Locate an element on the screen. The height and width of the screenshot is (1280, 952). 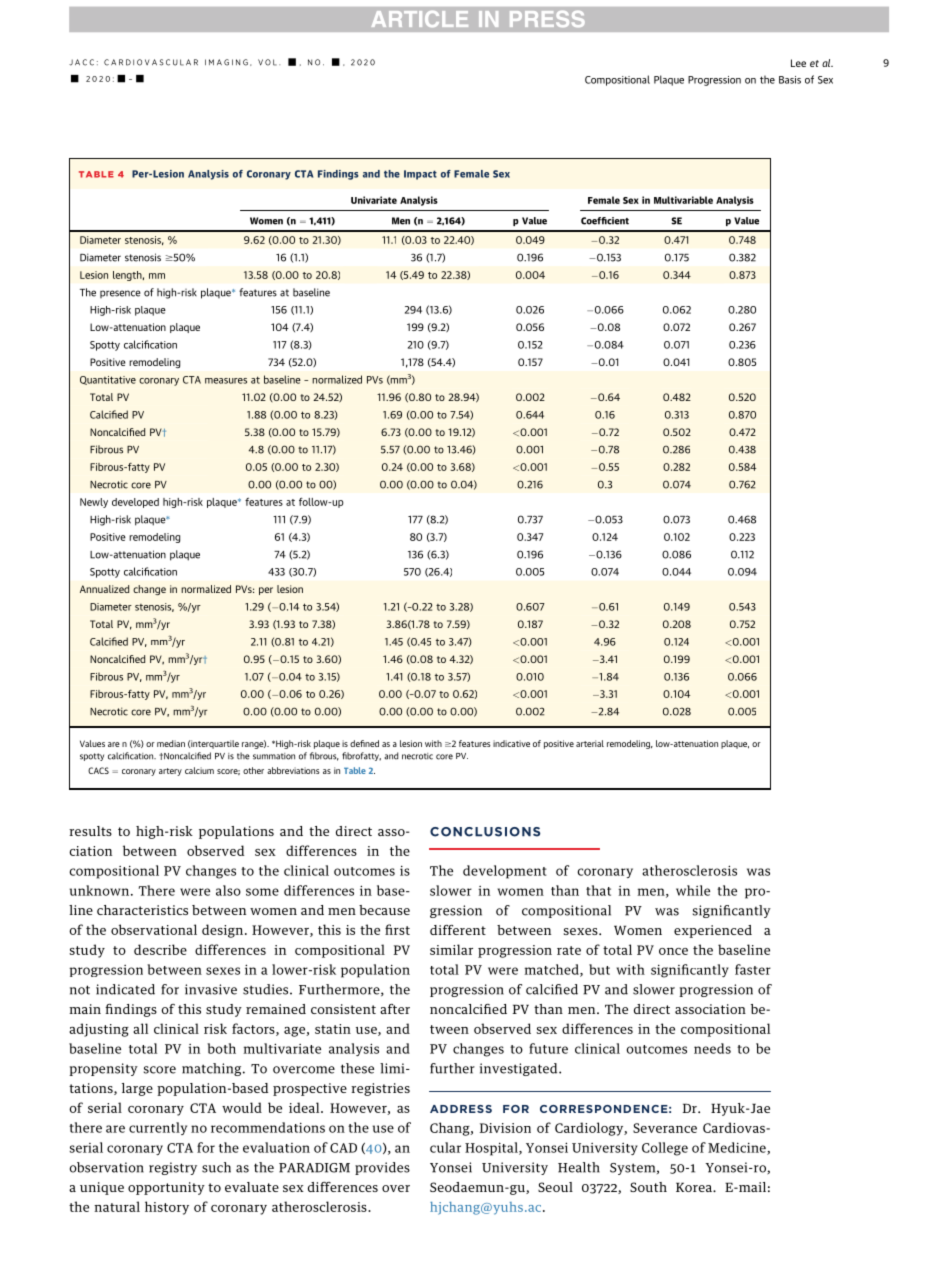
provides is located at coordinates (382, 1168).
